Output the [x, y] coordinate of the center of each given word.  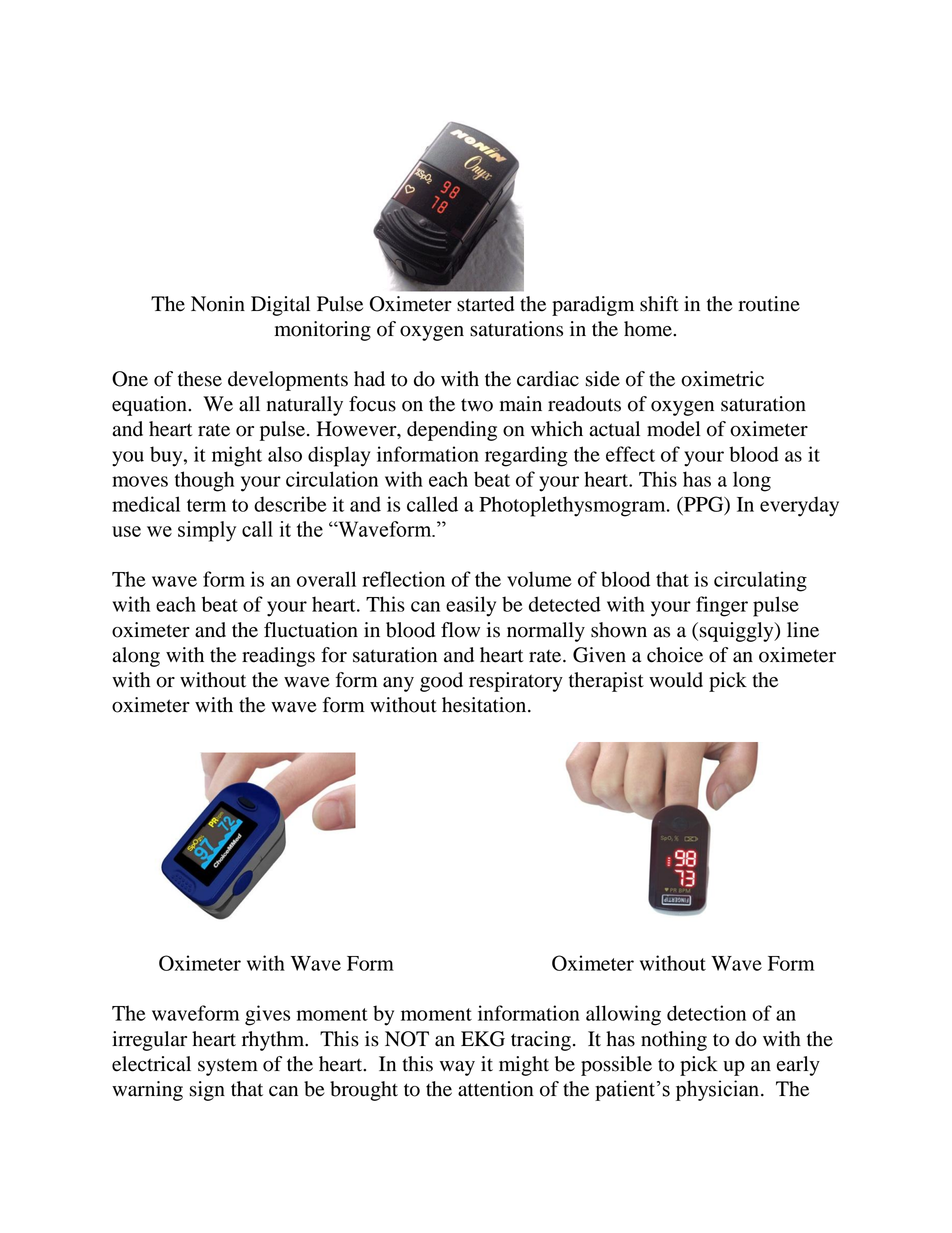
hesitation [485, 705]
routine [769, 304]
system [228, 1067]
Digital [280, 306]
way [457, 1068]
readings [278, 657]
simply [207, 531]
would [676, 680]
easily [471, 606]
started [485, 304]
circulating [760, 581]
